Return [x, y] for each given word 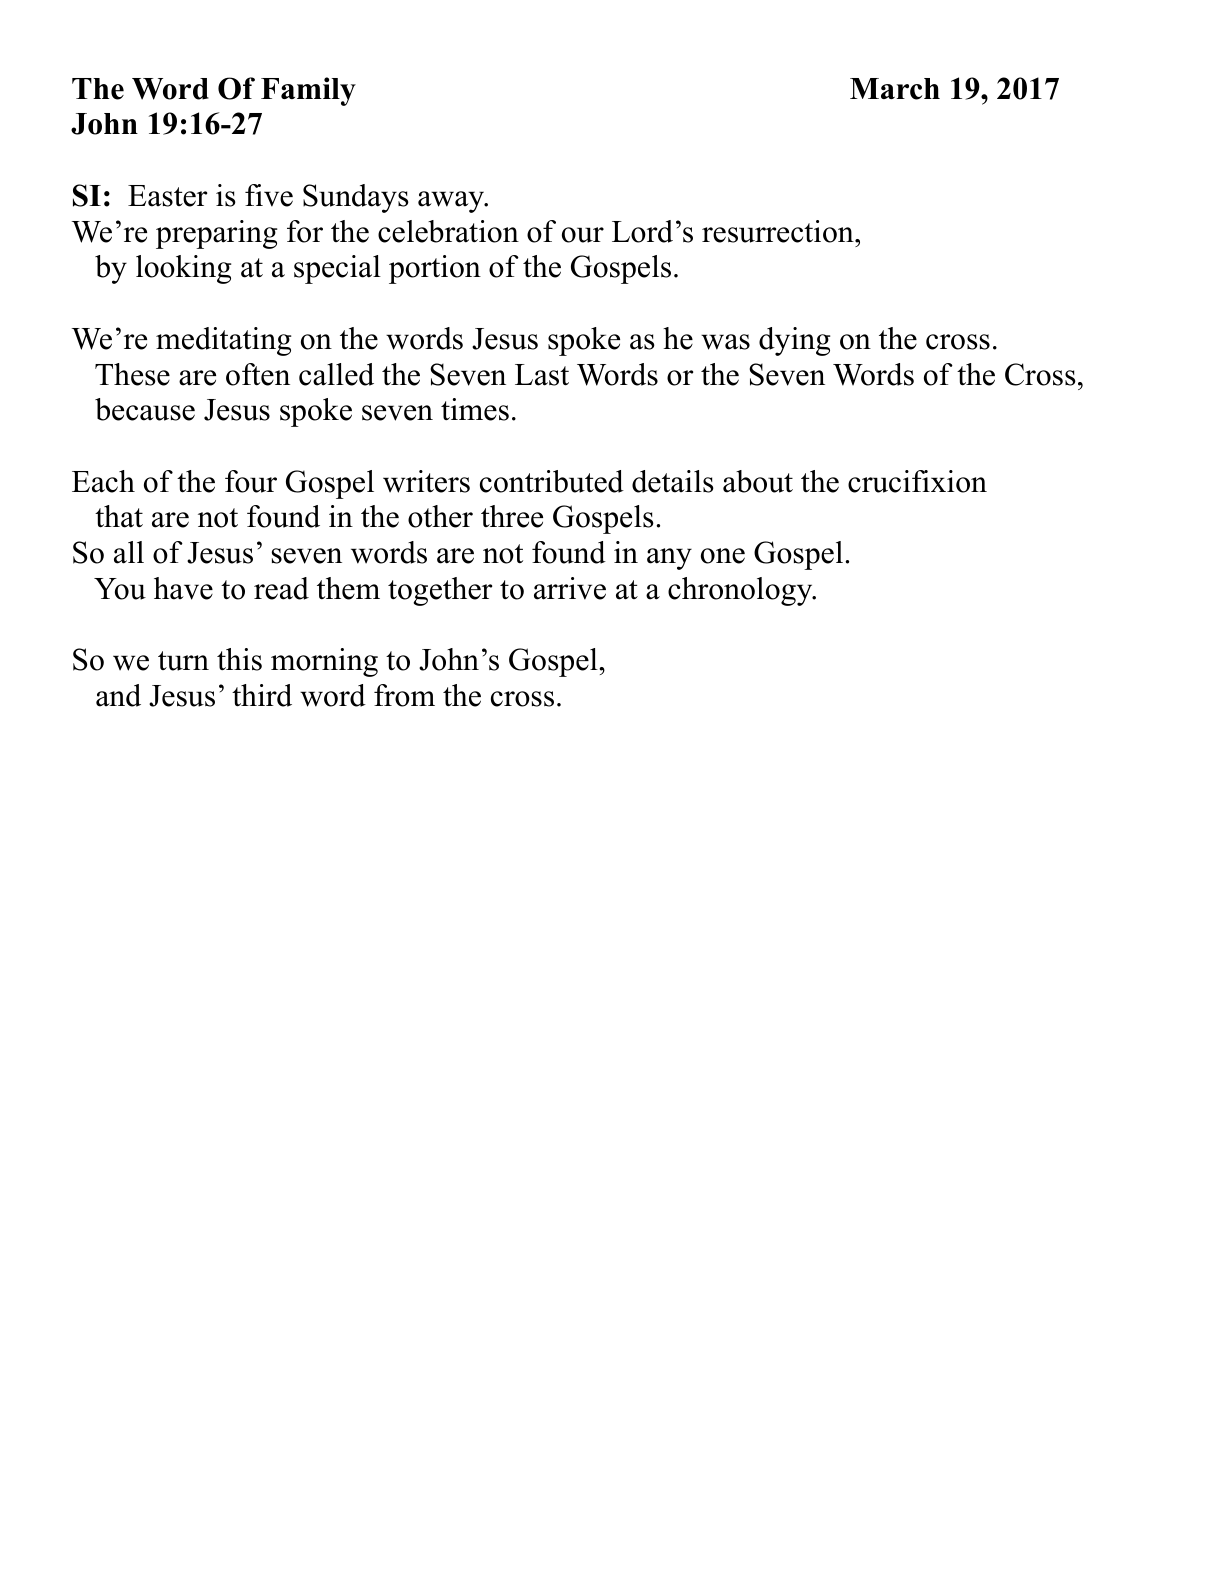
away [452, 202]
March [895, 89]
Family [308, 91]
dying [794, 341]
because [145, 409]
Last [542, 375]
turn [183, 661]
